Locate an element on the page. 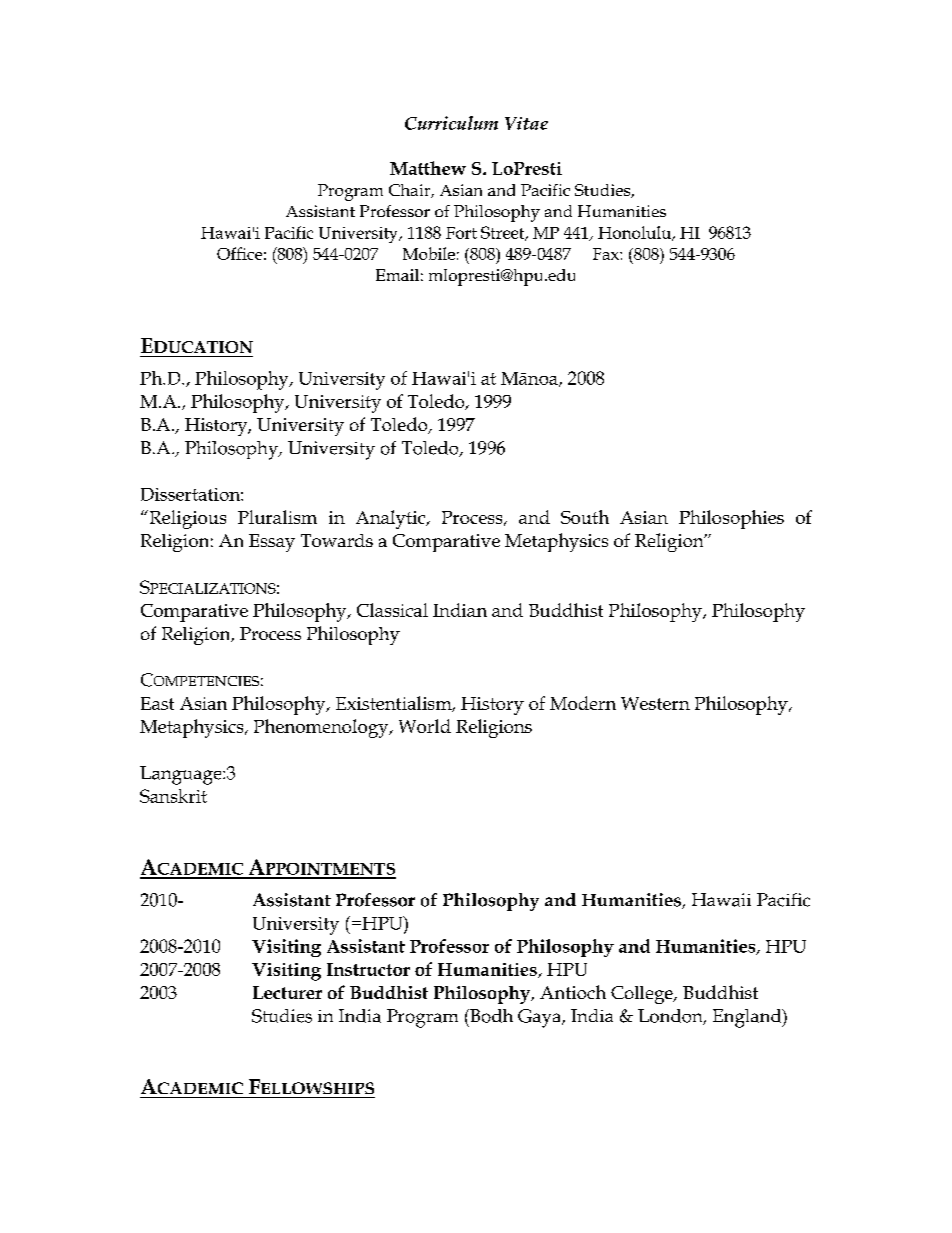  Instructor is located at coordinates (368, 969).
